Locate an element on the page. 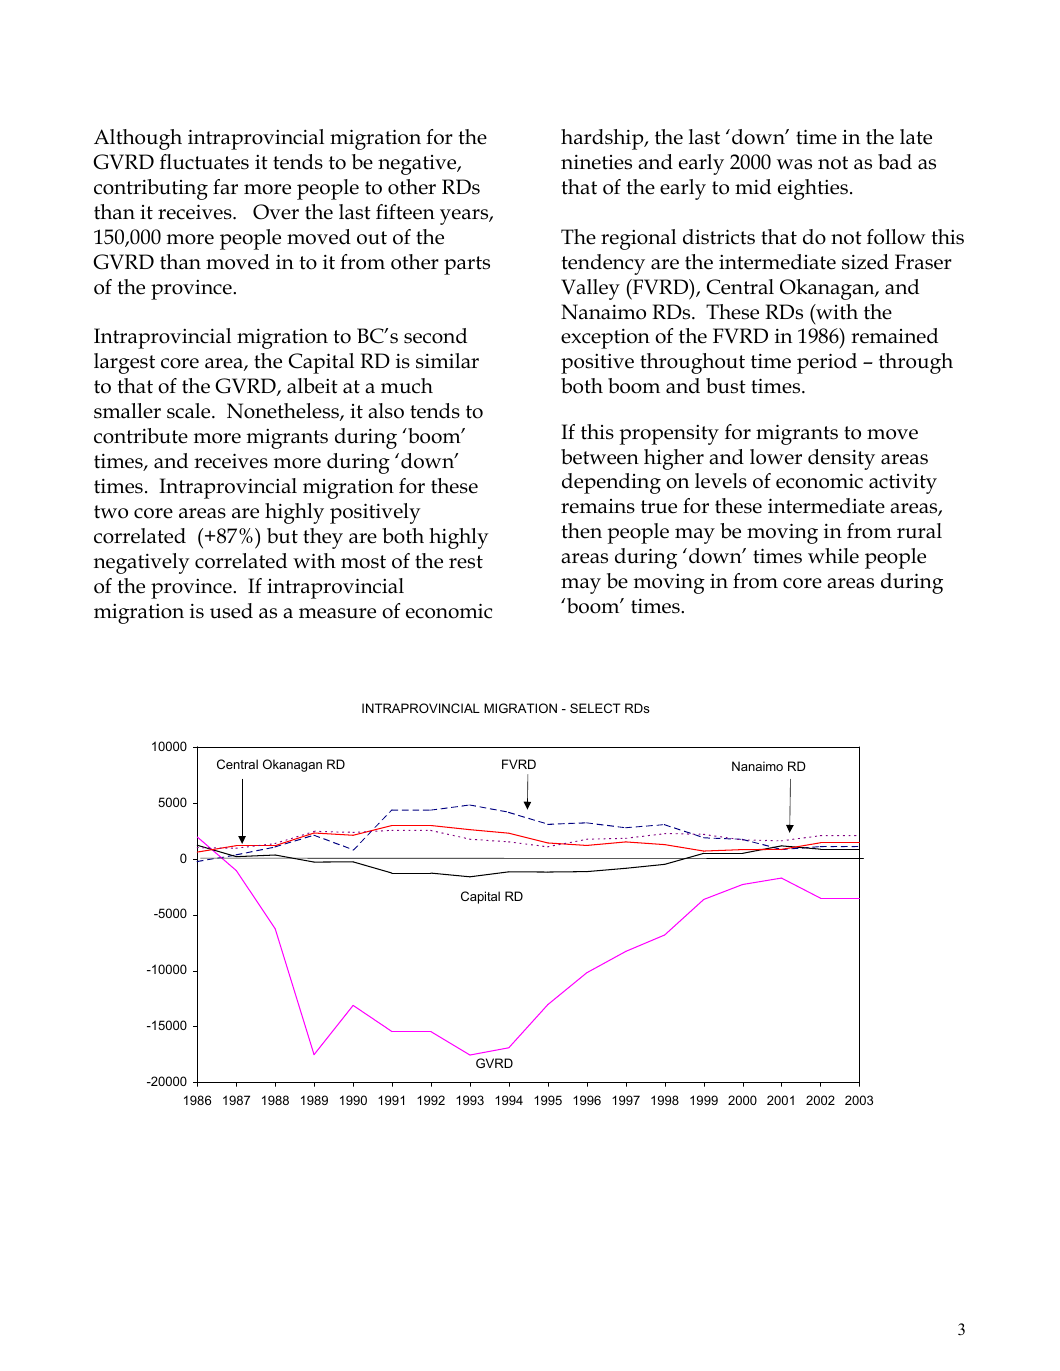 The height and width of the document is (1371, 1060). used is located at coordinates (231, 611).
